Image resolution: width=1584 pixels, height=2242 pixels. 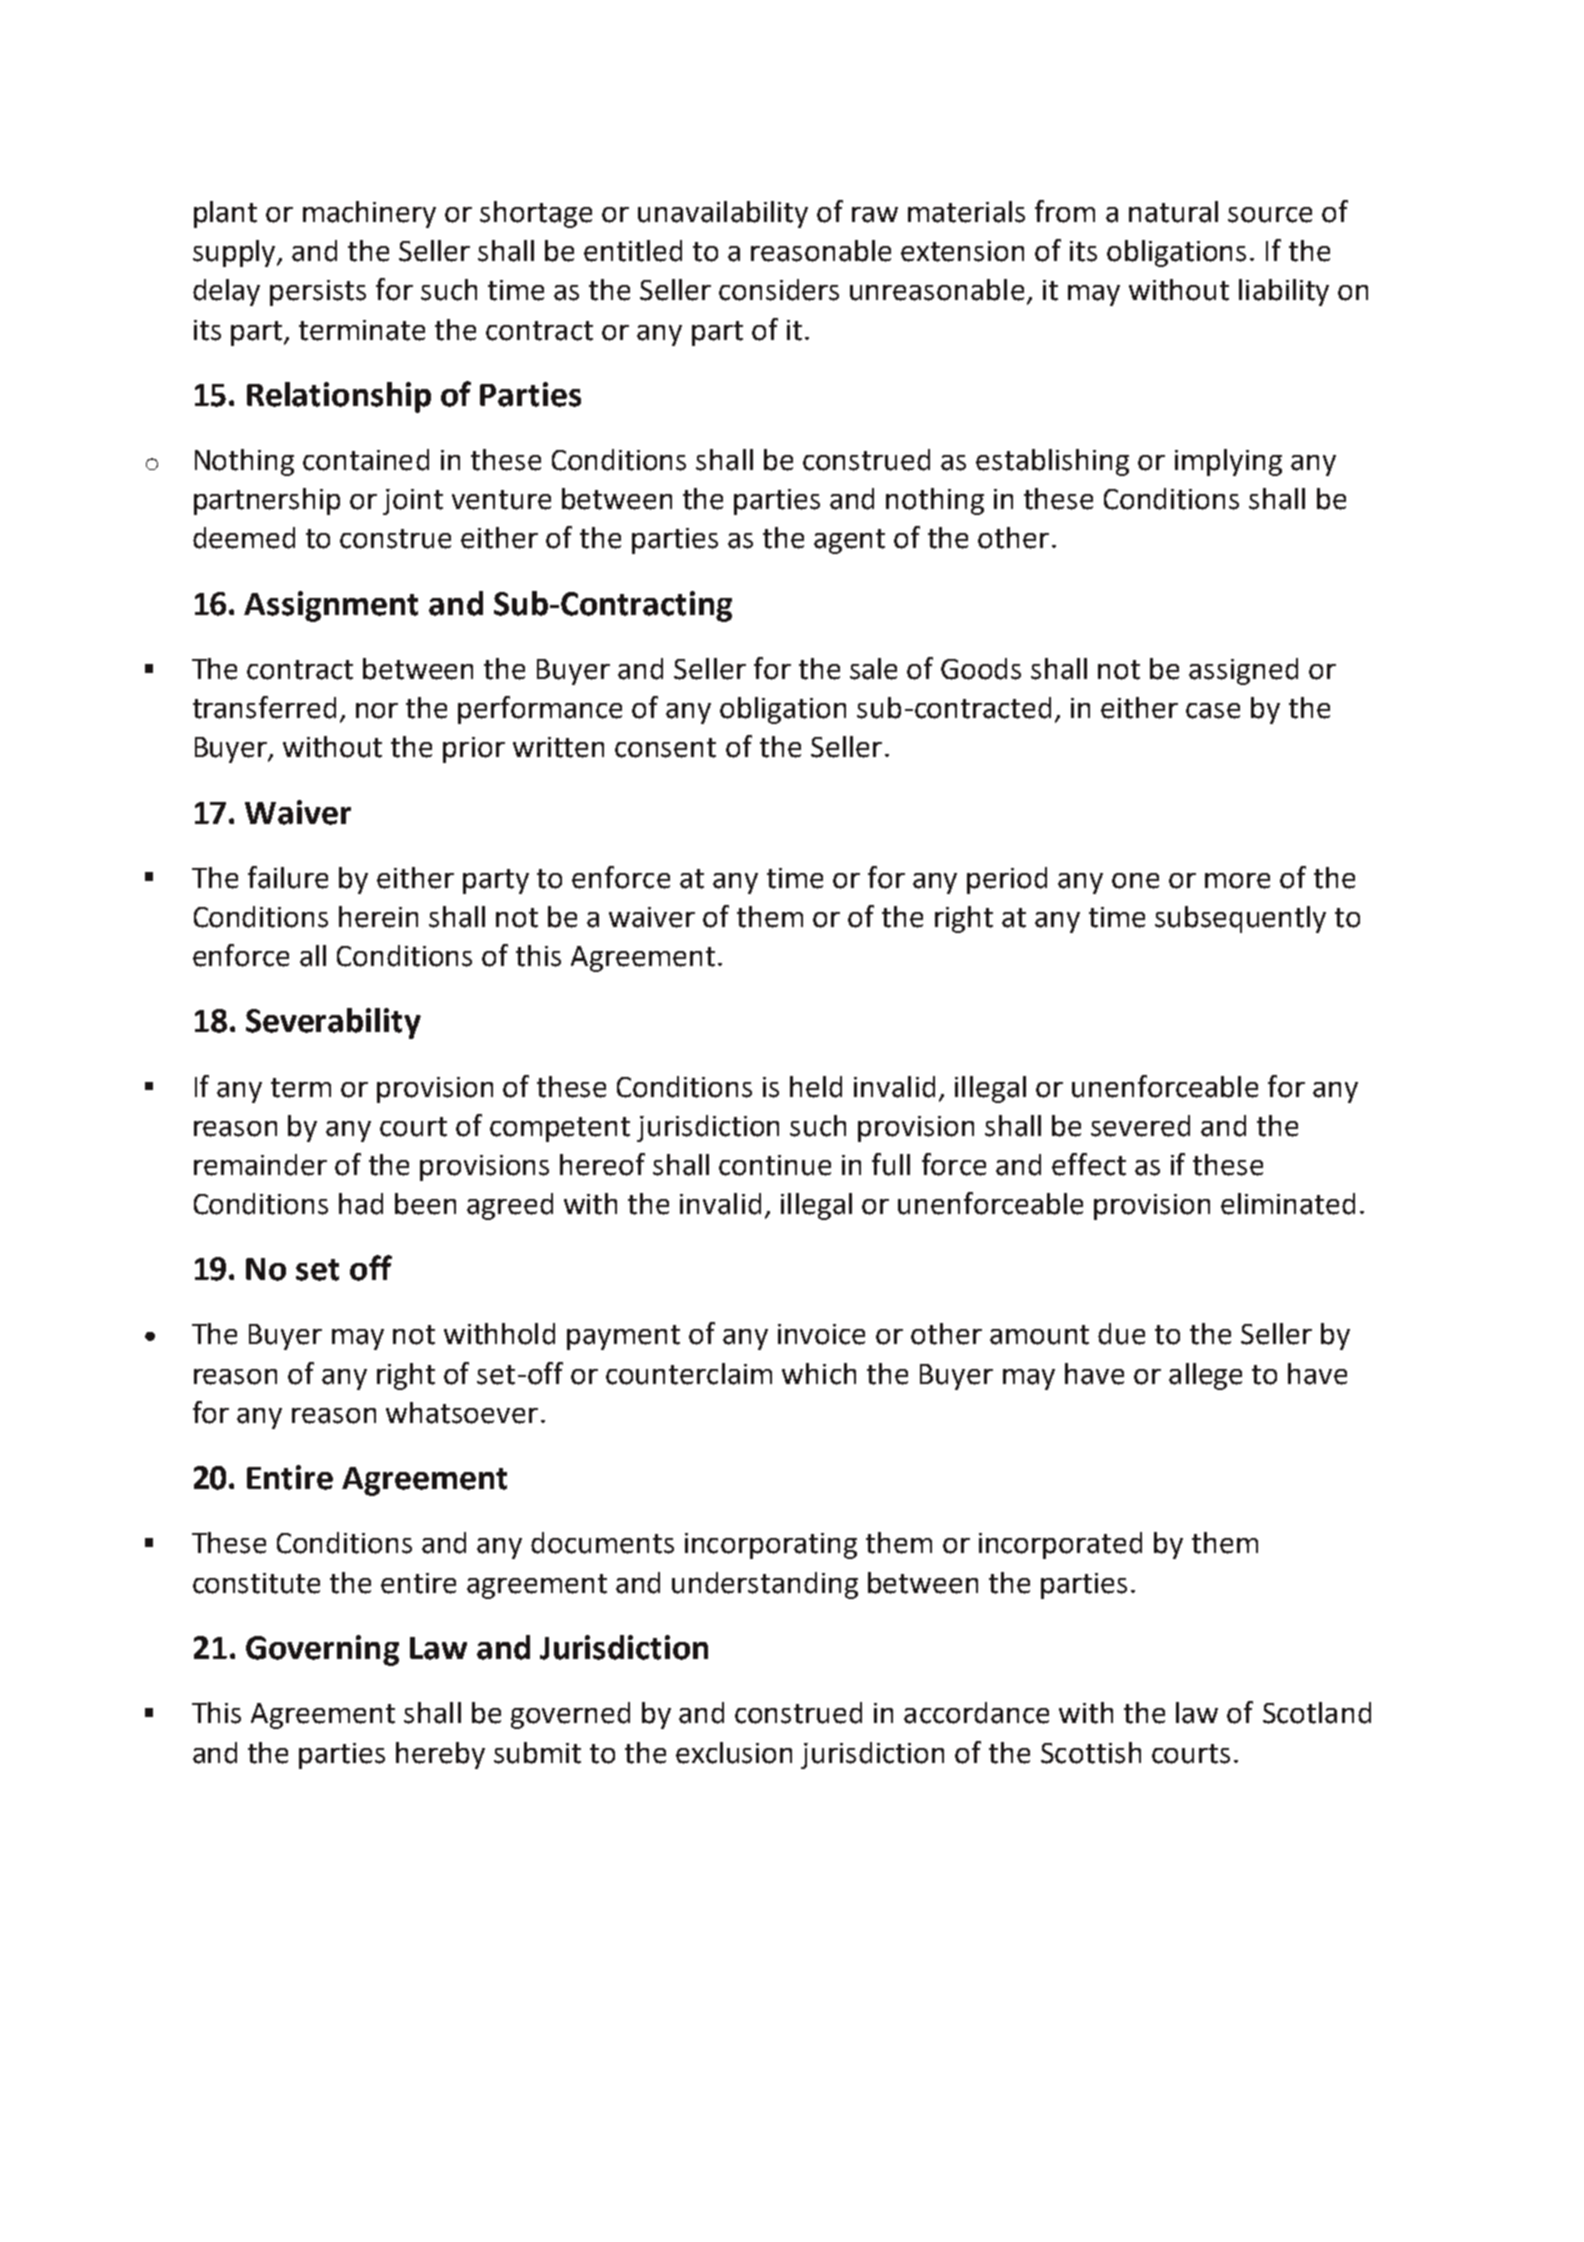 What do you see at coordinates (779, 290) in the screenshot?
I see `considers` at bounding box center [779, 290].
